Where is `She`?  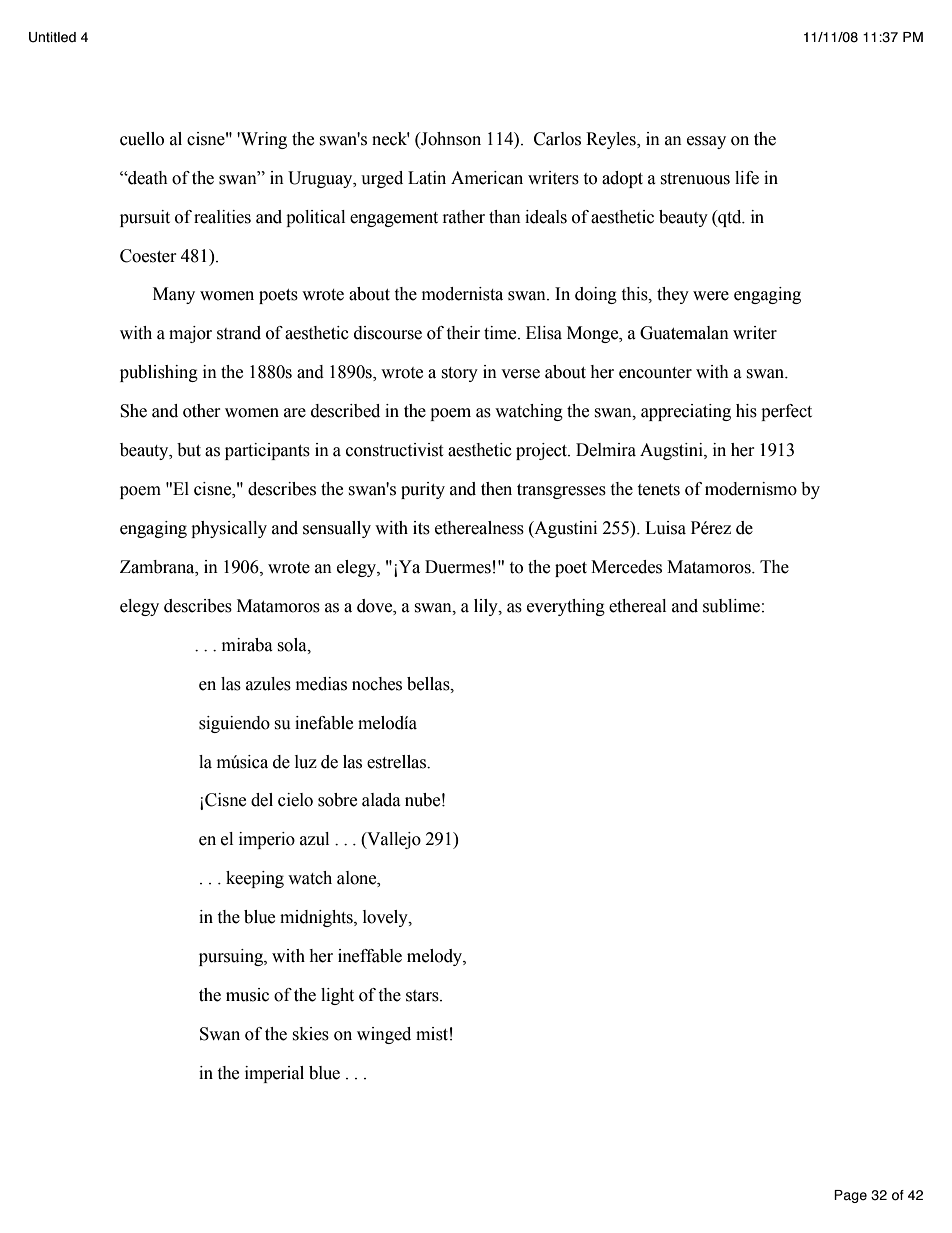 She is located at coordinates (133, 411).
